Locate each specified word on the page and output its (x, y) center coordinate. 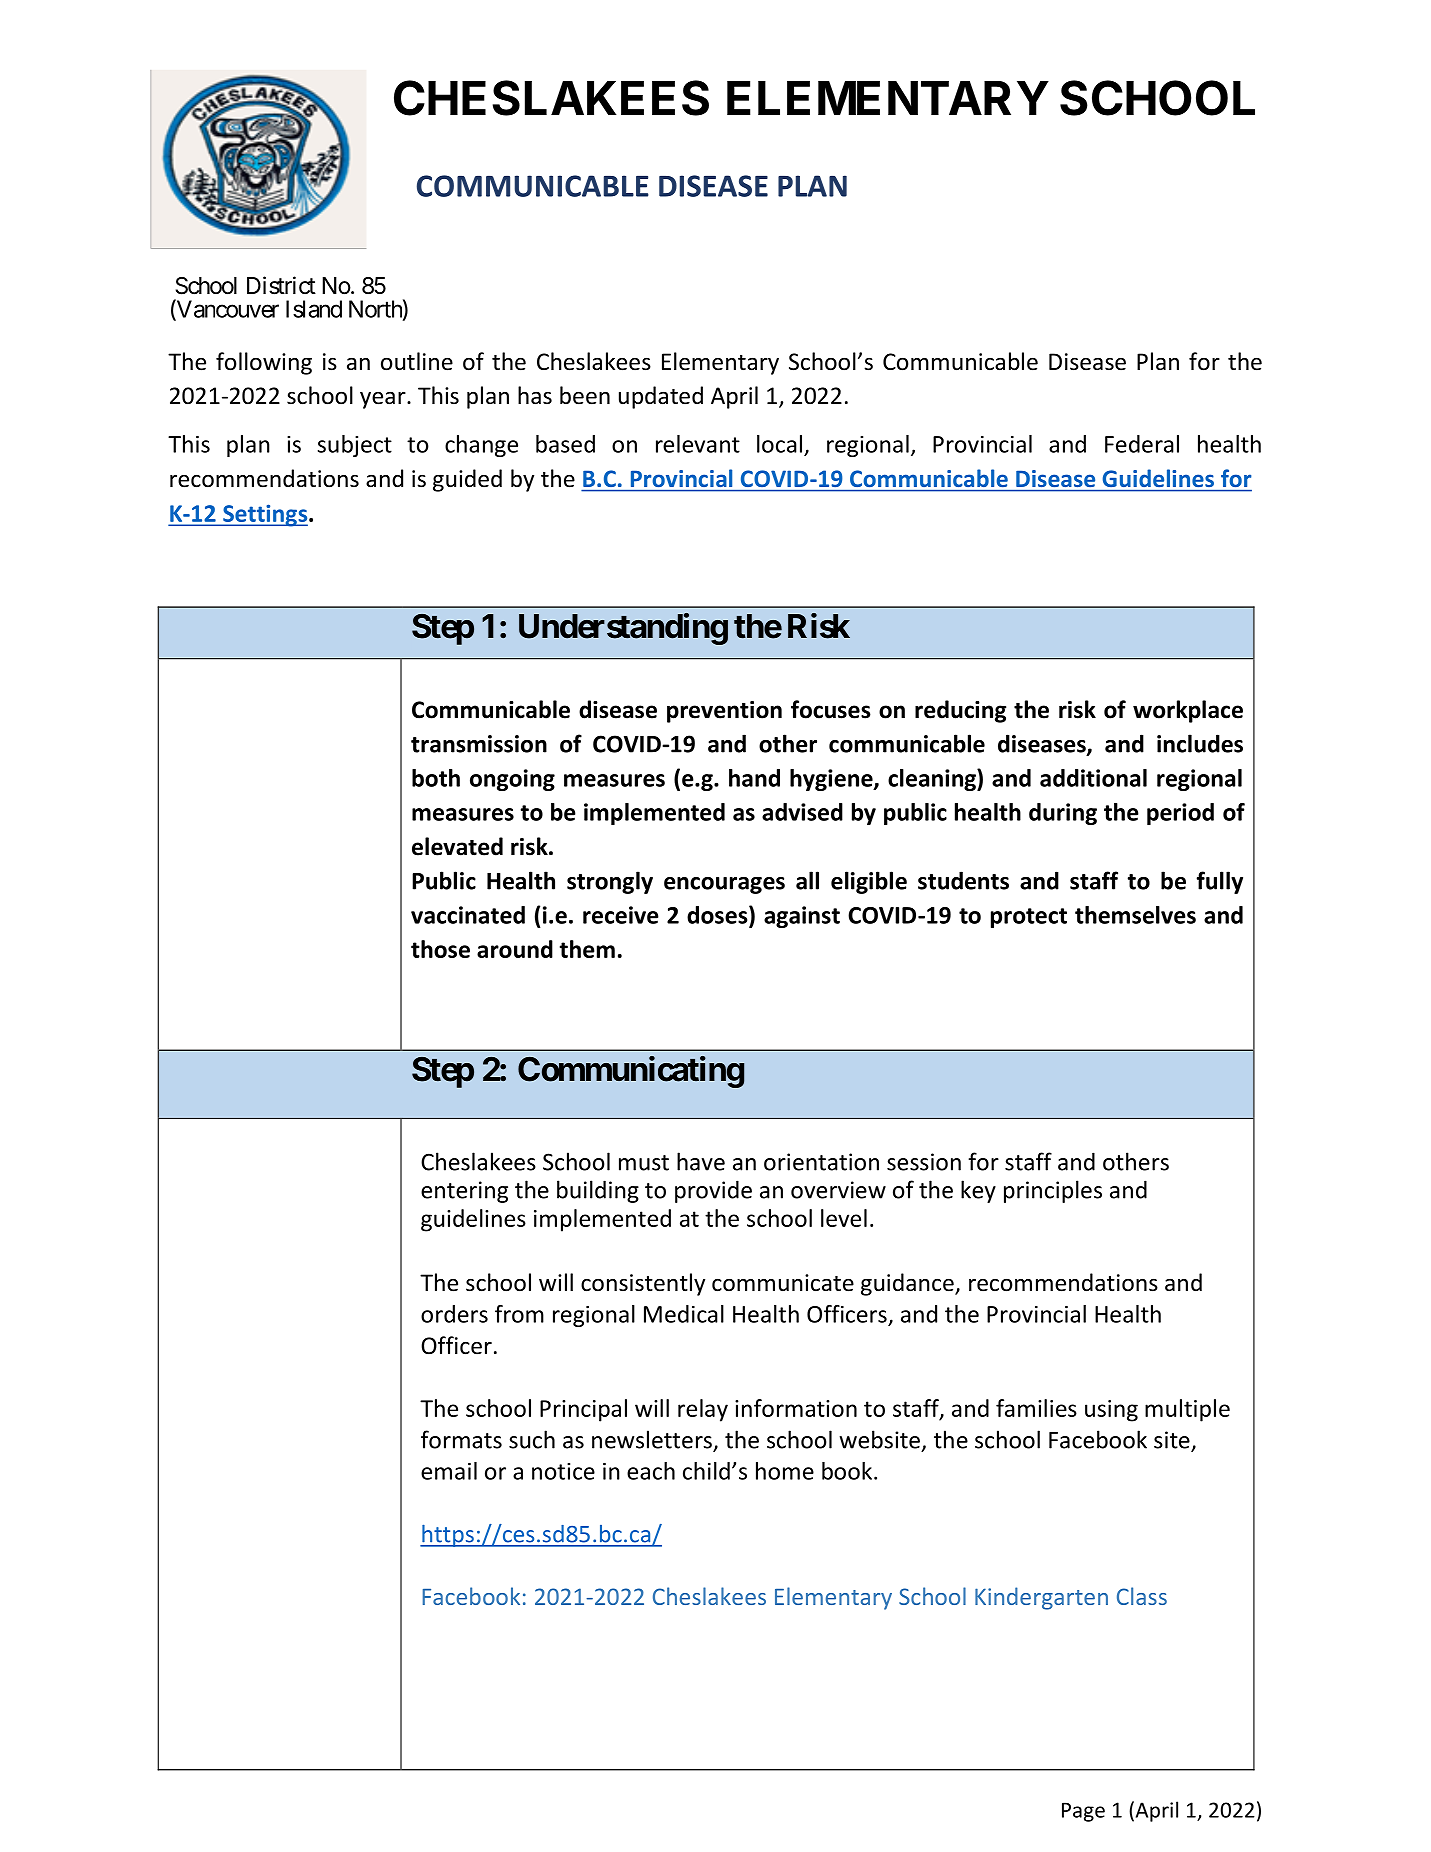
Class (1142, 1596)
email (449, 1471)
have (701, 1161)
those (440, 949)
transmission (479, 744)
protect (1029, 918)
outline (417, 361)
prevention (724, 712)
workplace (1188, 711)
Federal (1142, 444)
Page (1083, 1812)
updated (661, 397)
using (1111, 1411)
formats (461, 1439)
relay (703, 1410)
